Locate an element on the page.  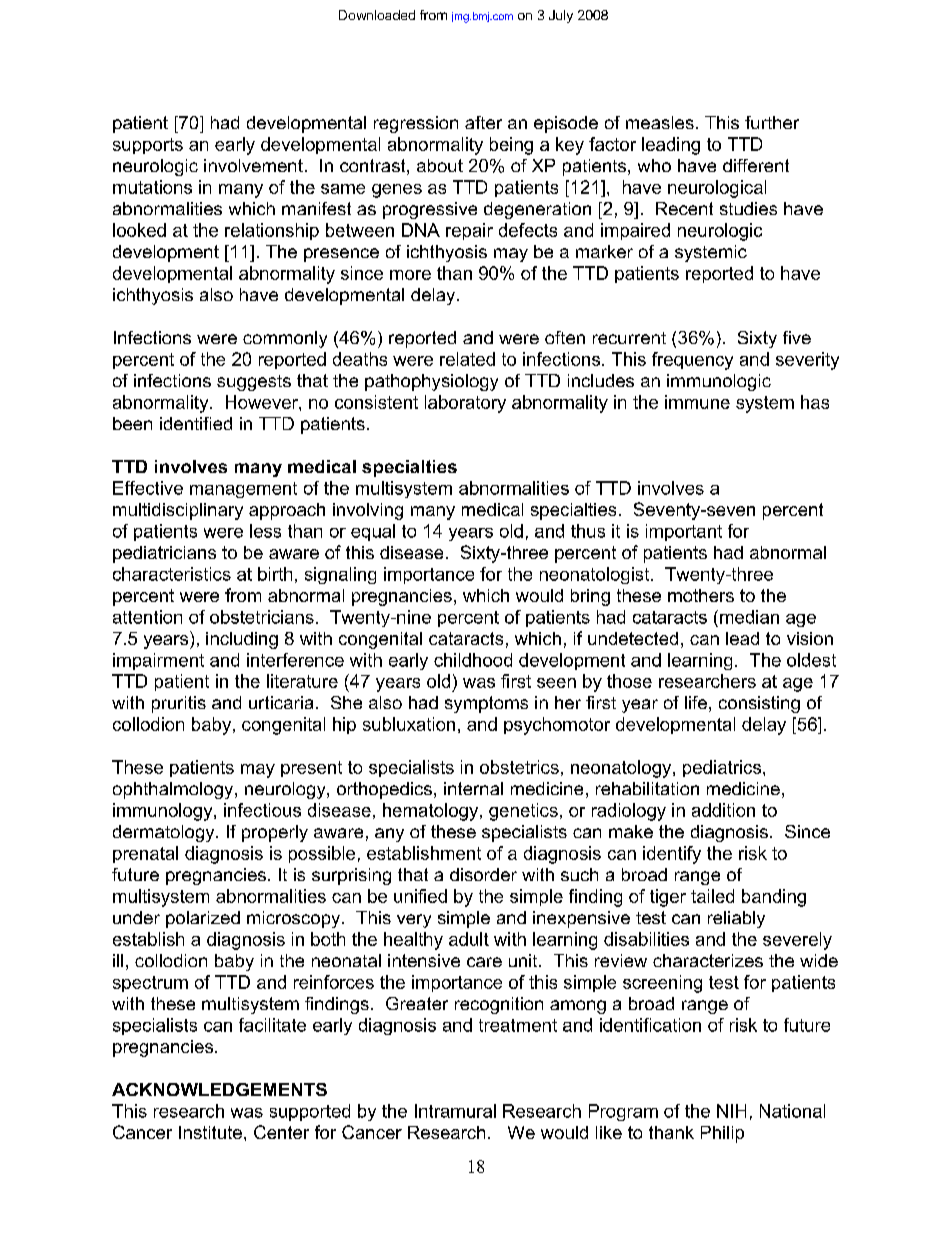
after is located at coordinates (483, 122).
